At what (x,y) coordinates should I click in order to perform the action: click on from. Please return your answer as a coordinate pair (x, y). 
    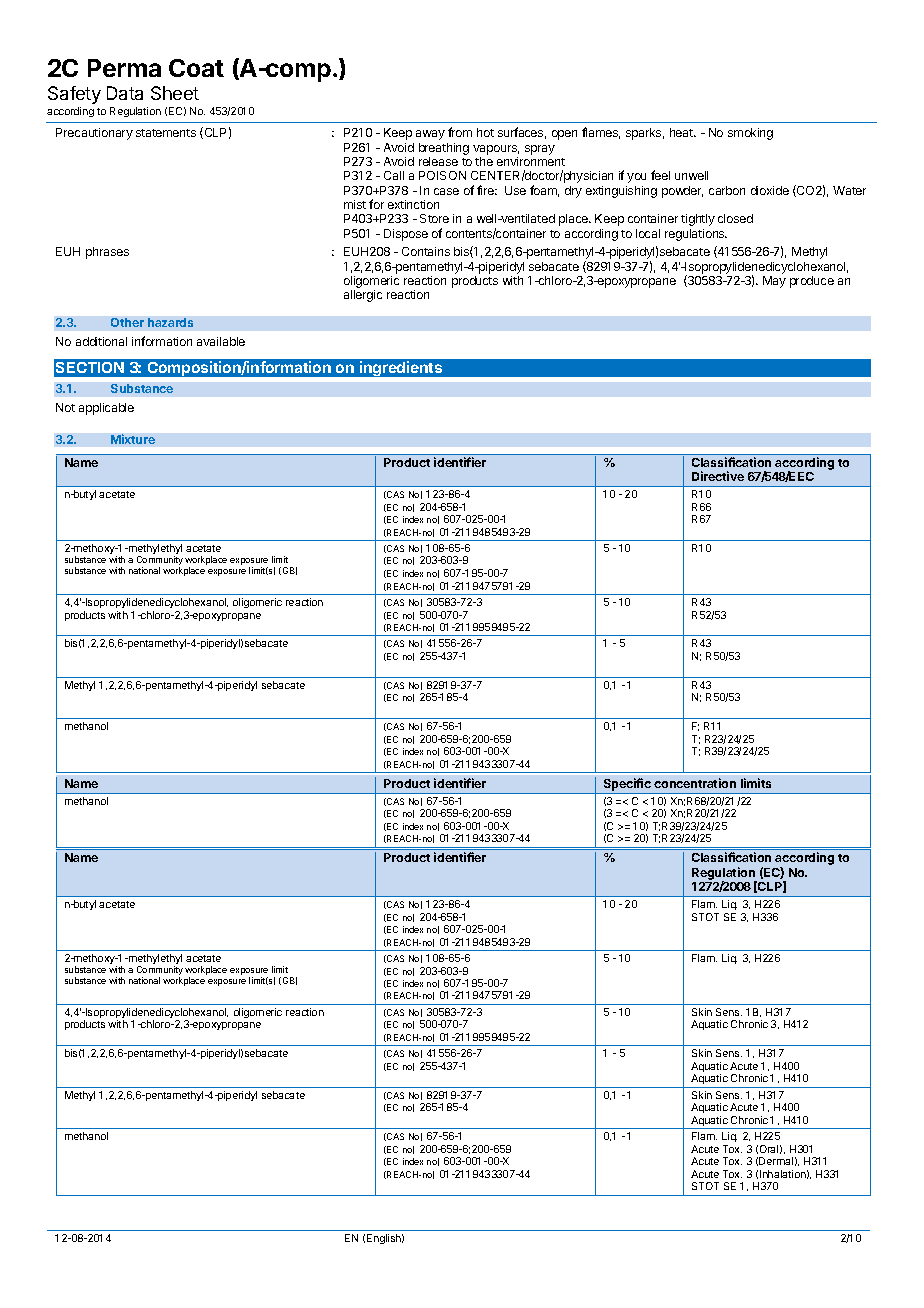
    Looking at the image, I should click on (460, 132).
